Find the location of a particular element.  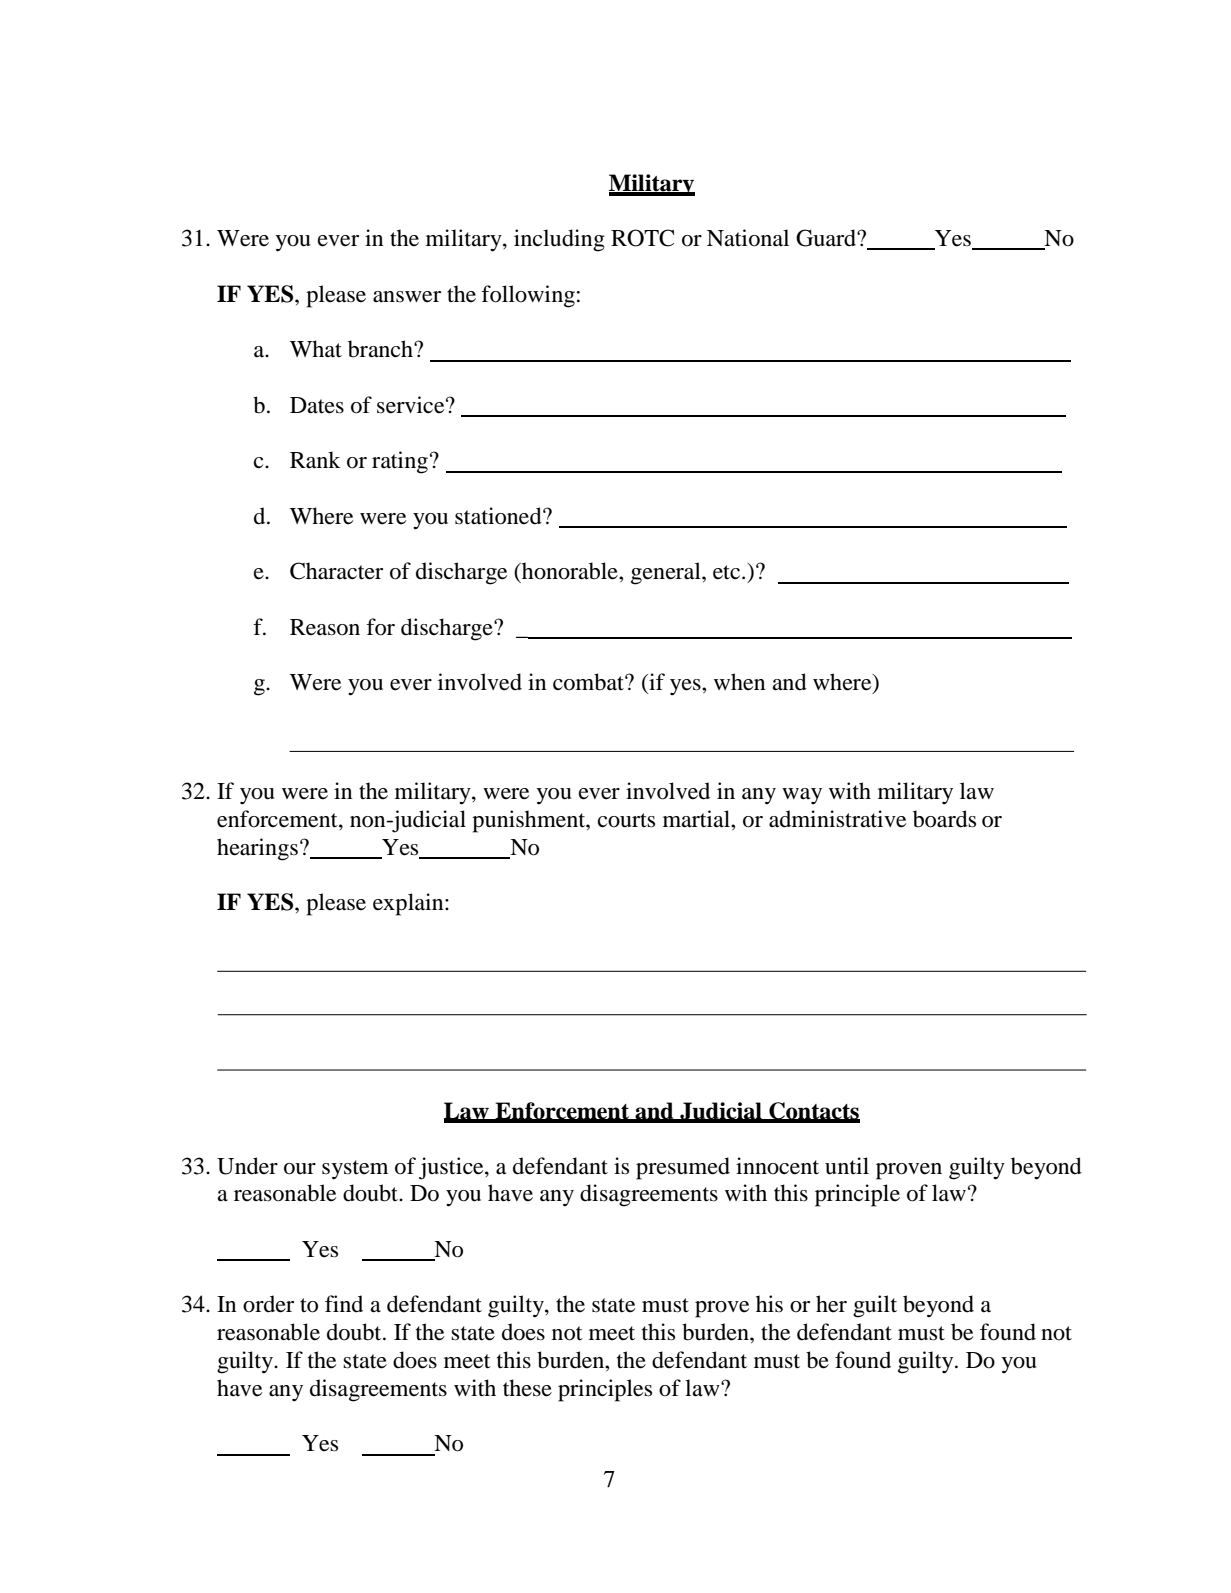

honorable is located at coordinates (570, 571).
